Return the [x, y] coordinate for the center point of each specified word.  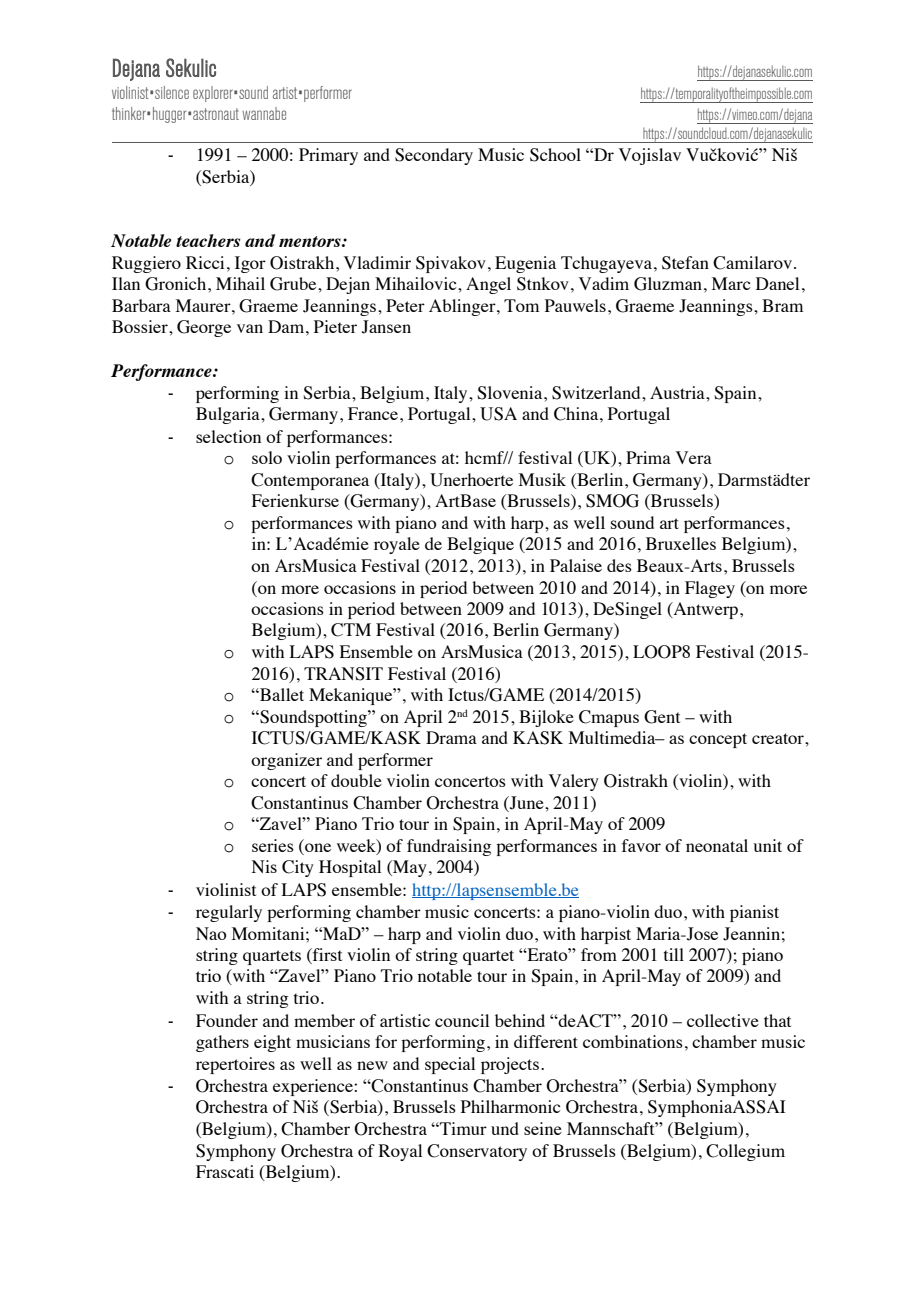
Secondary [434, 156]
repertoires [235, 1065]
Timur [462, 1128]
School [555, 155]
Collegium [745, 1152]
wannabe [264, 113]
